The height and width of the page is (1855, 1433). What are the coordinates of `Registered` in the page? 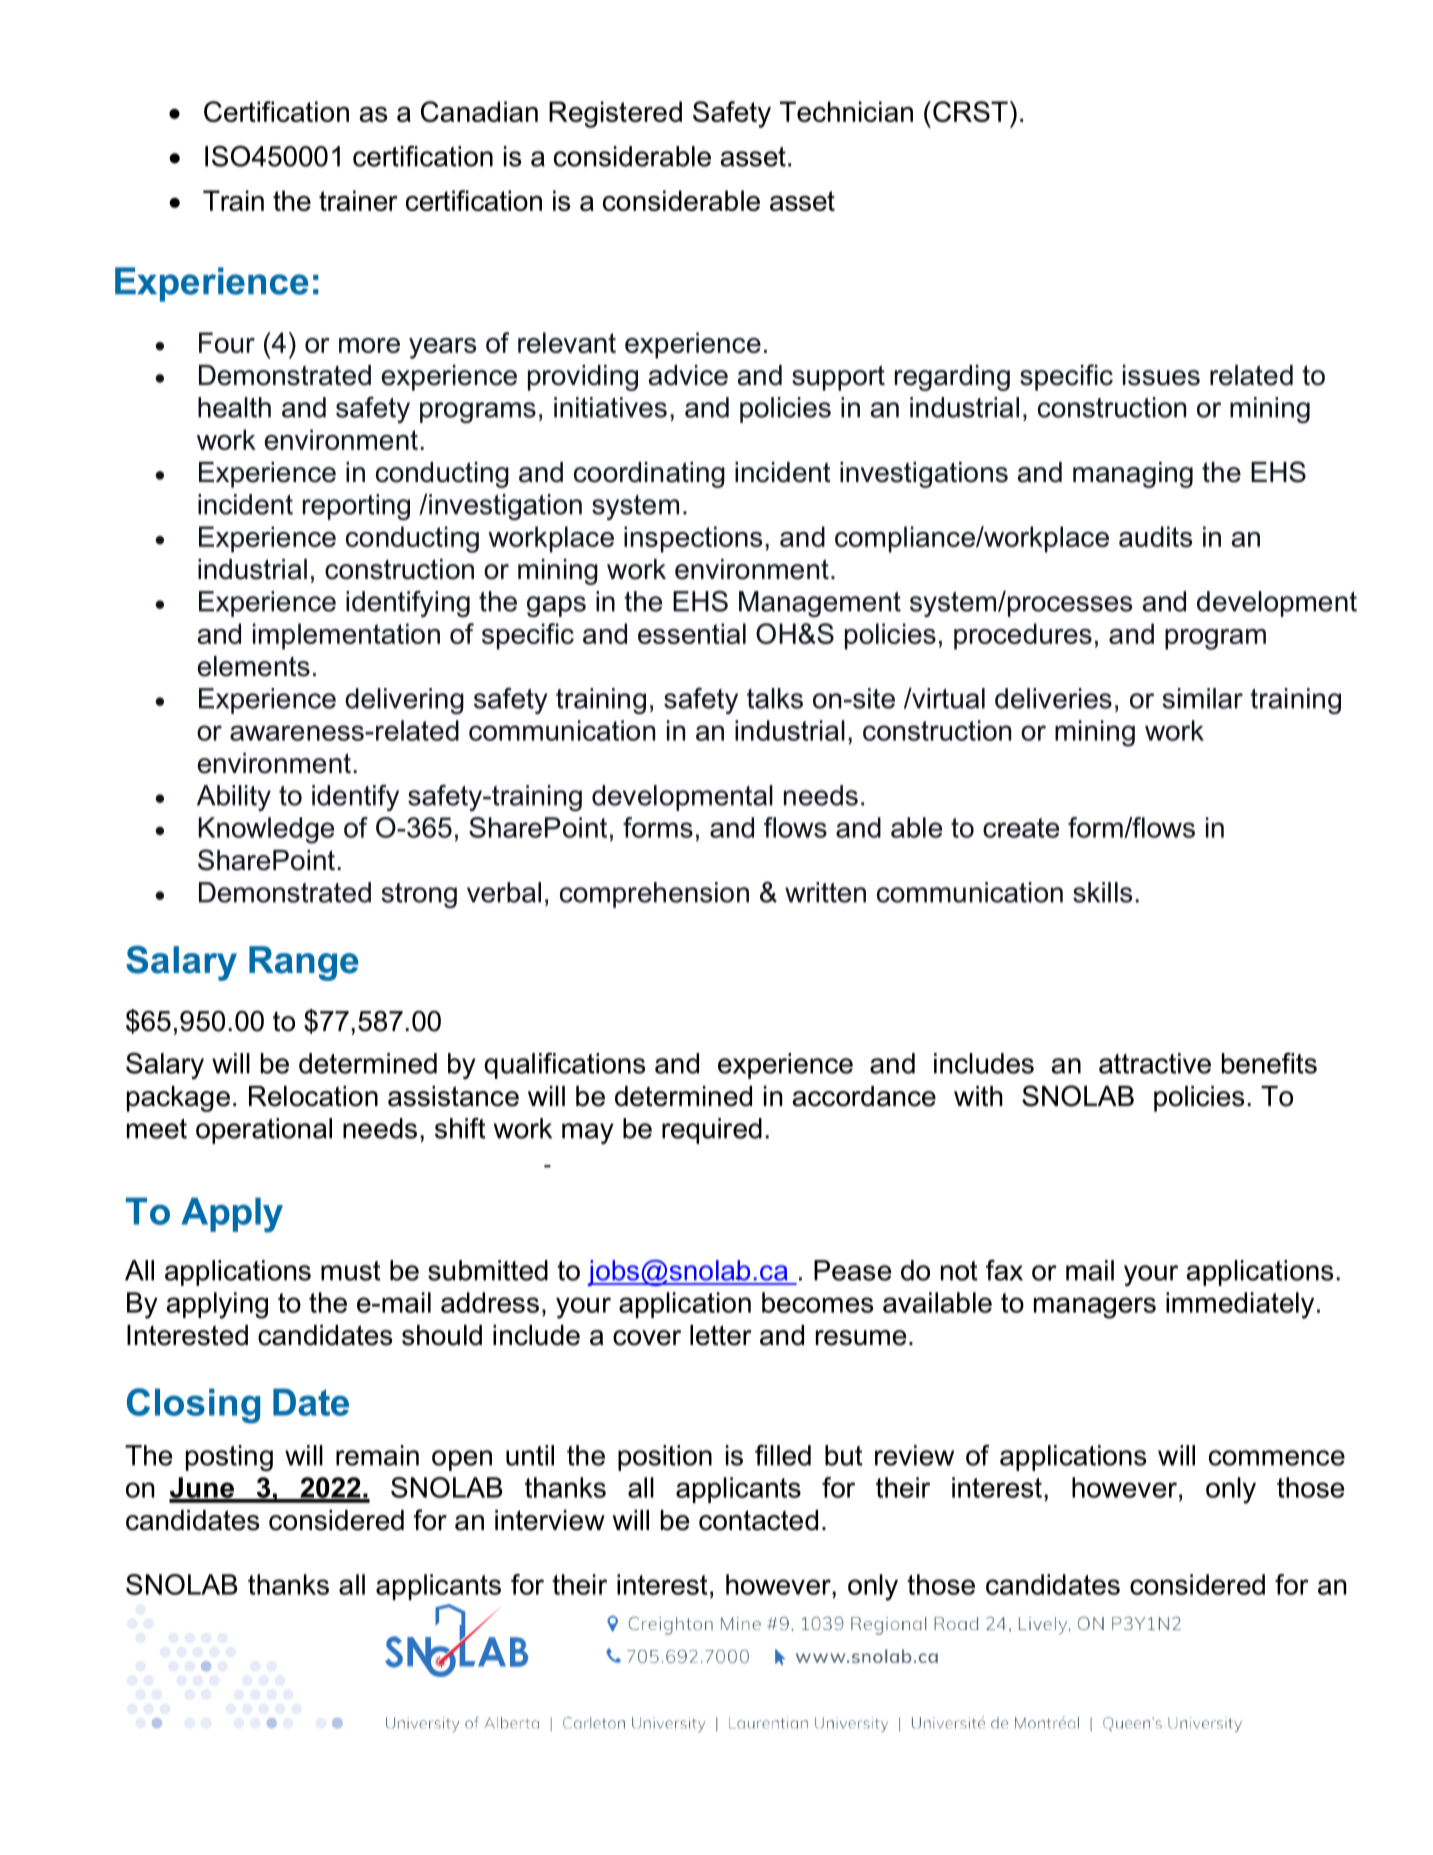 It's located at (615, 114).
